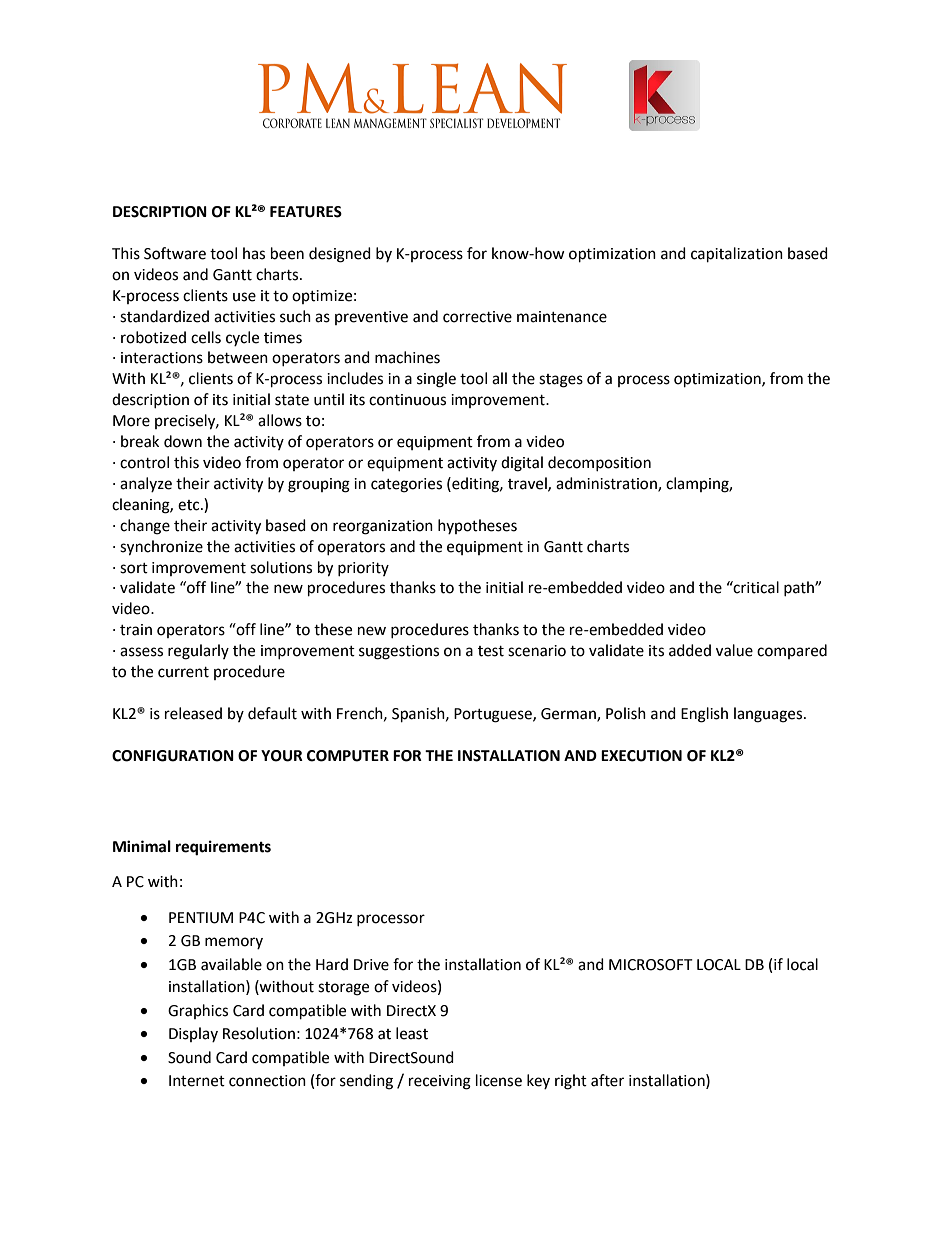  Describe the element at coordinates (737, 255) in the screenshot. I see `capitalization` at that location.
